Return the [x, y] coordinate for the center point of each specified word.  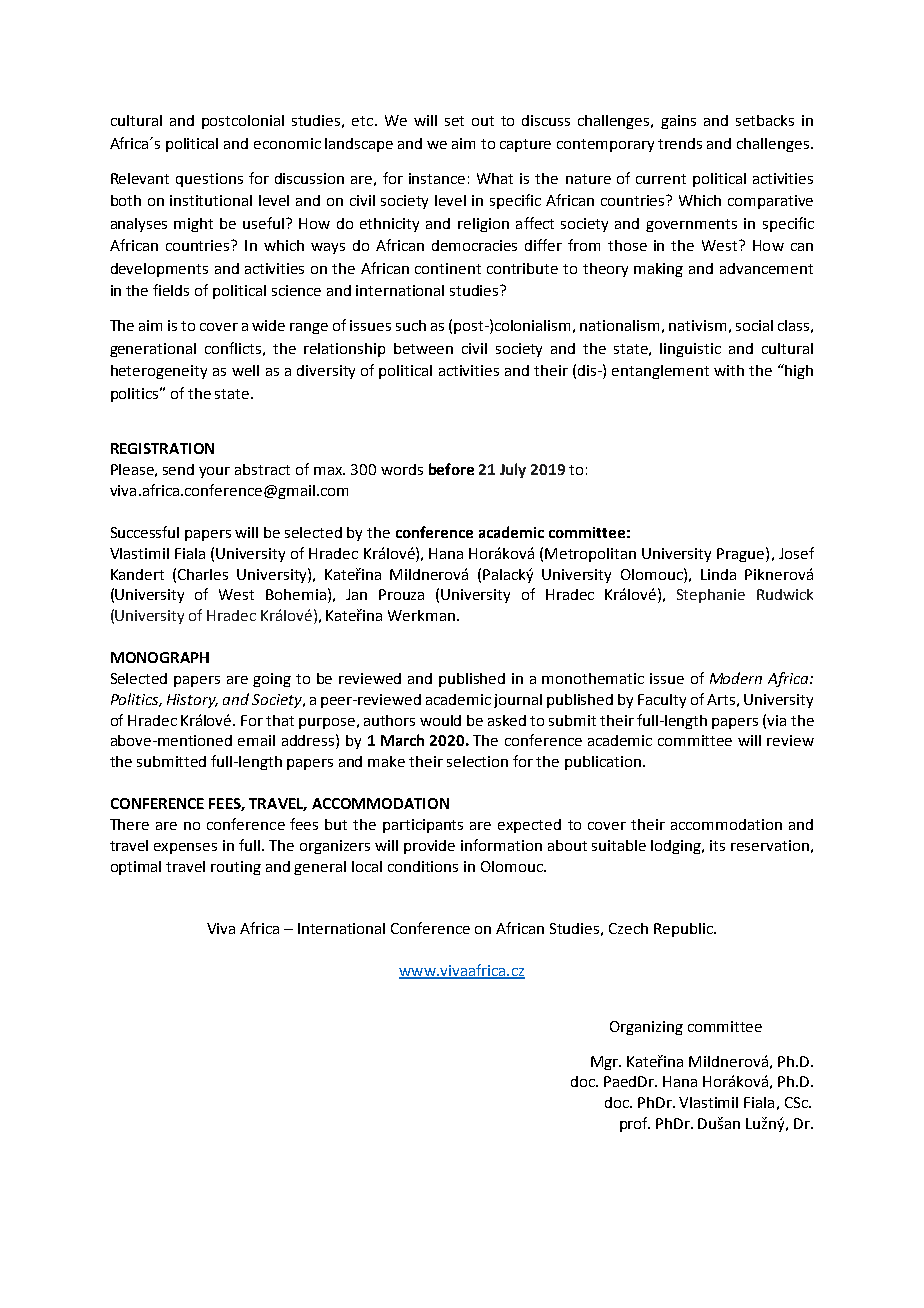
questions [209, 180]
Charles [203, 574]
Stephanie [711, 596]
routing [236, 868]
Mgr [606, 1063]
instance [437, 178]
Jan [356, 594]
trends [680, 143]
